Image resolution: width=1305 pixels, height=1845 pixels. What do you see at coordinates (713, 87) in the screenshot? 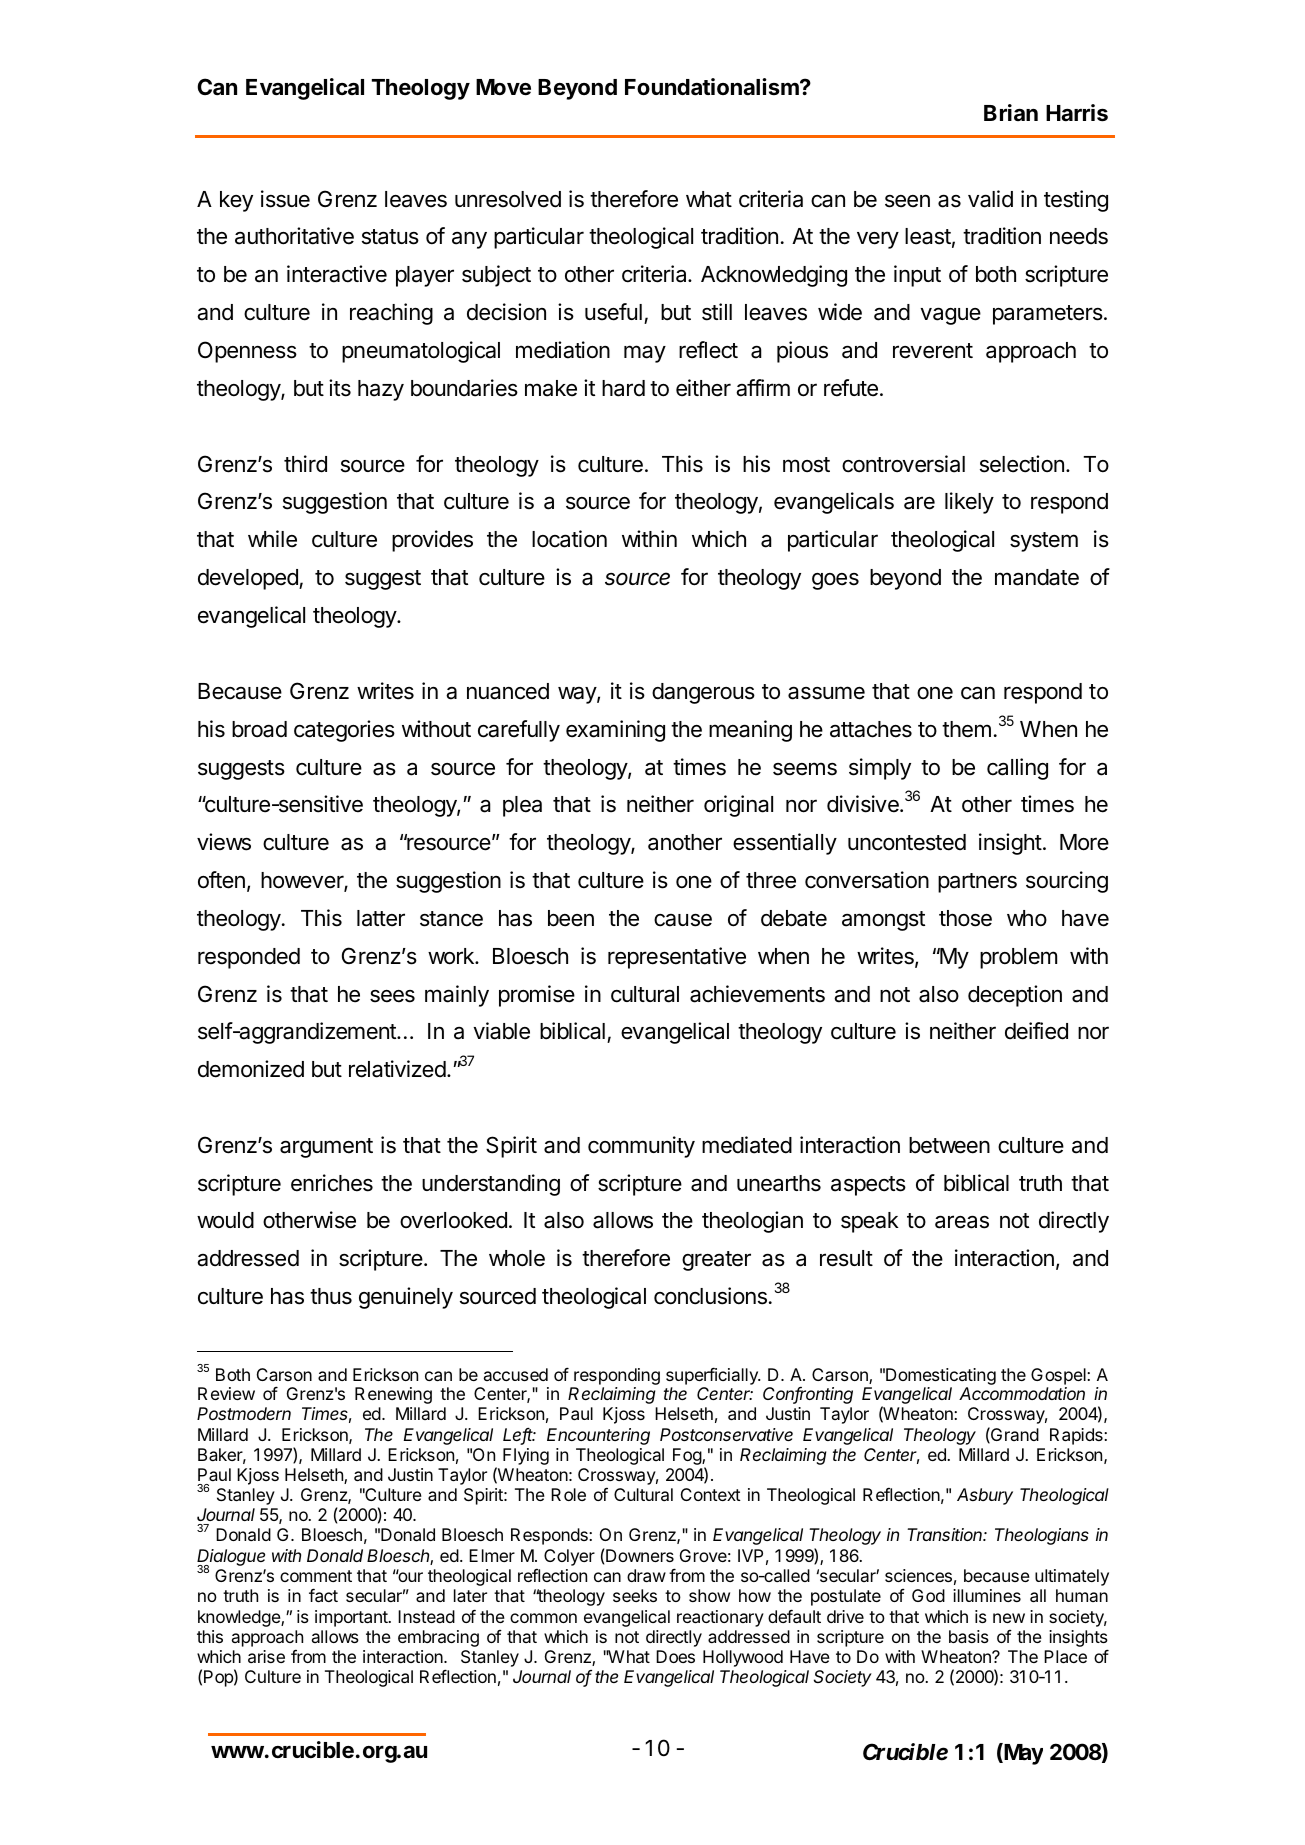
I see `Foundationalism` at bounding box center [713, 87].
